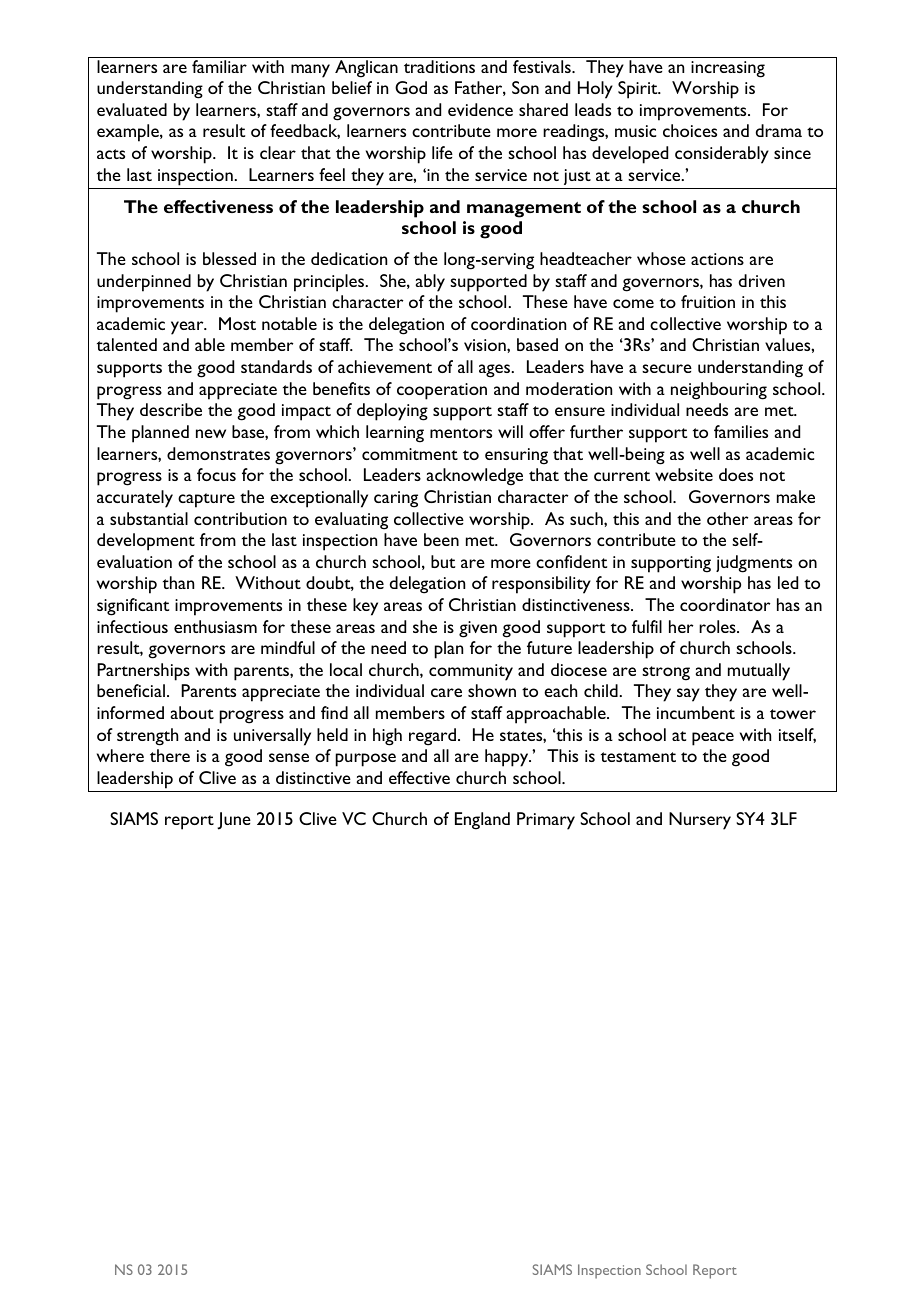 This page has height=1307, width=924. Describe the element at coordinates (234, 821) in the page. I see `June` at that location.
